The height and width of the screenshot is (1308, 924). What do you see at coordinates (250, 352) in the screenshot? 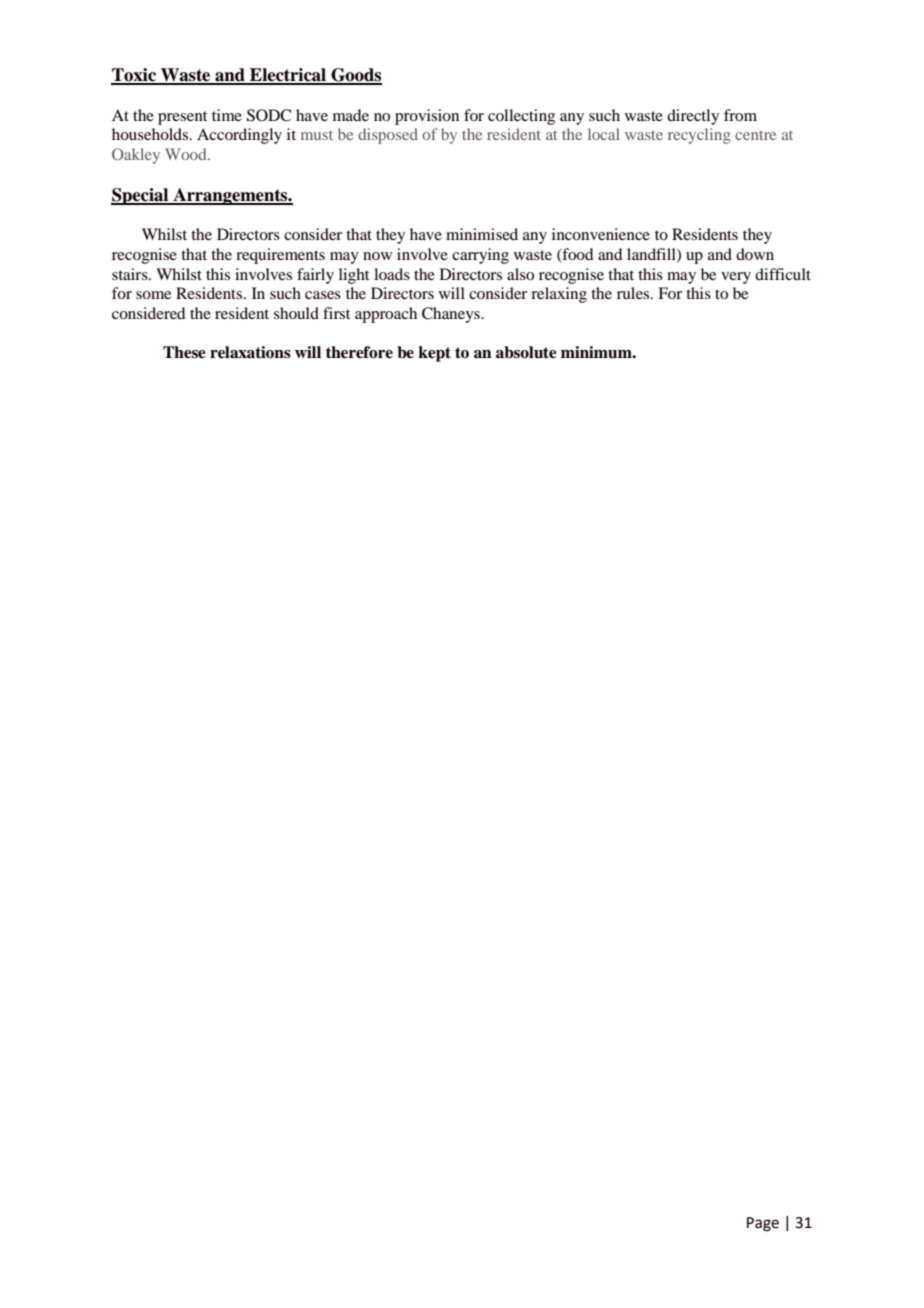
I see `relaxations` at bounding box center [250, 352].
